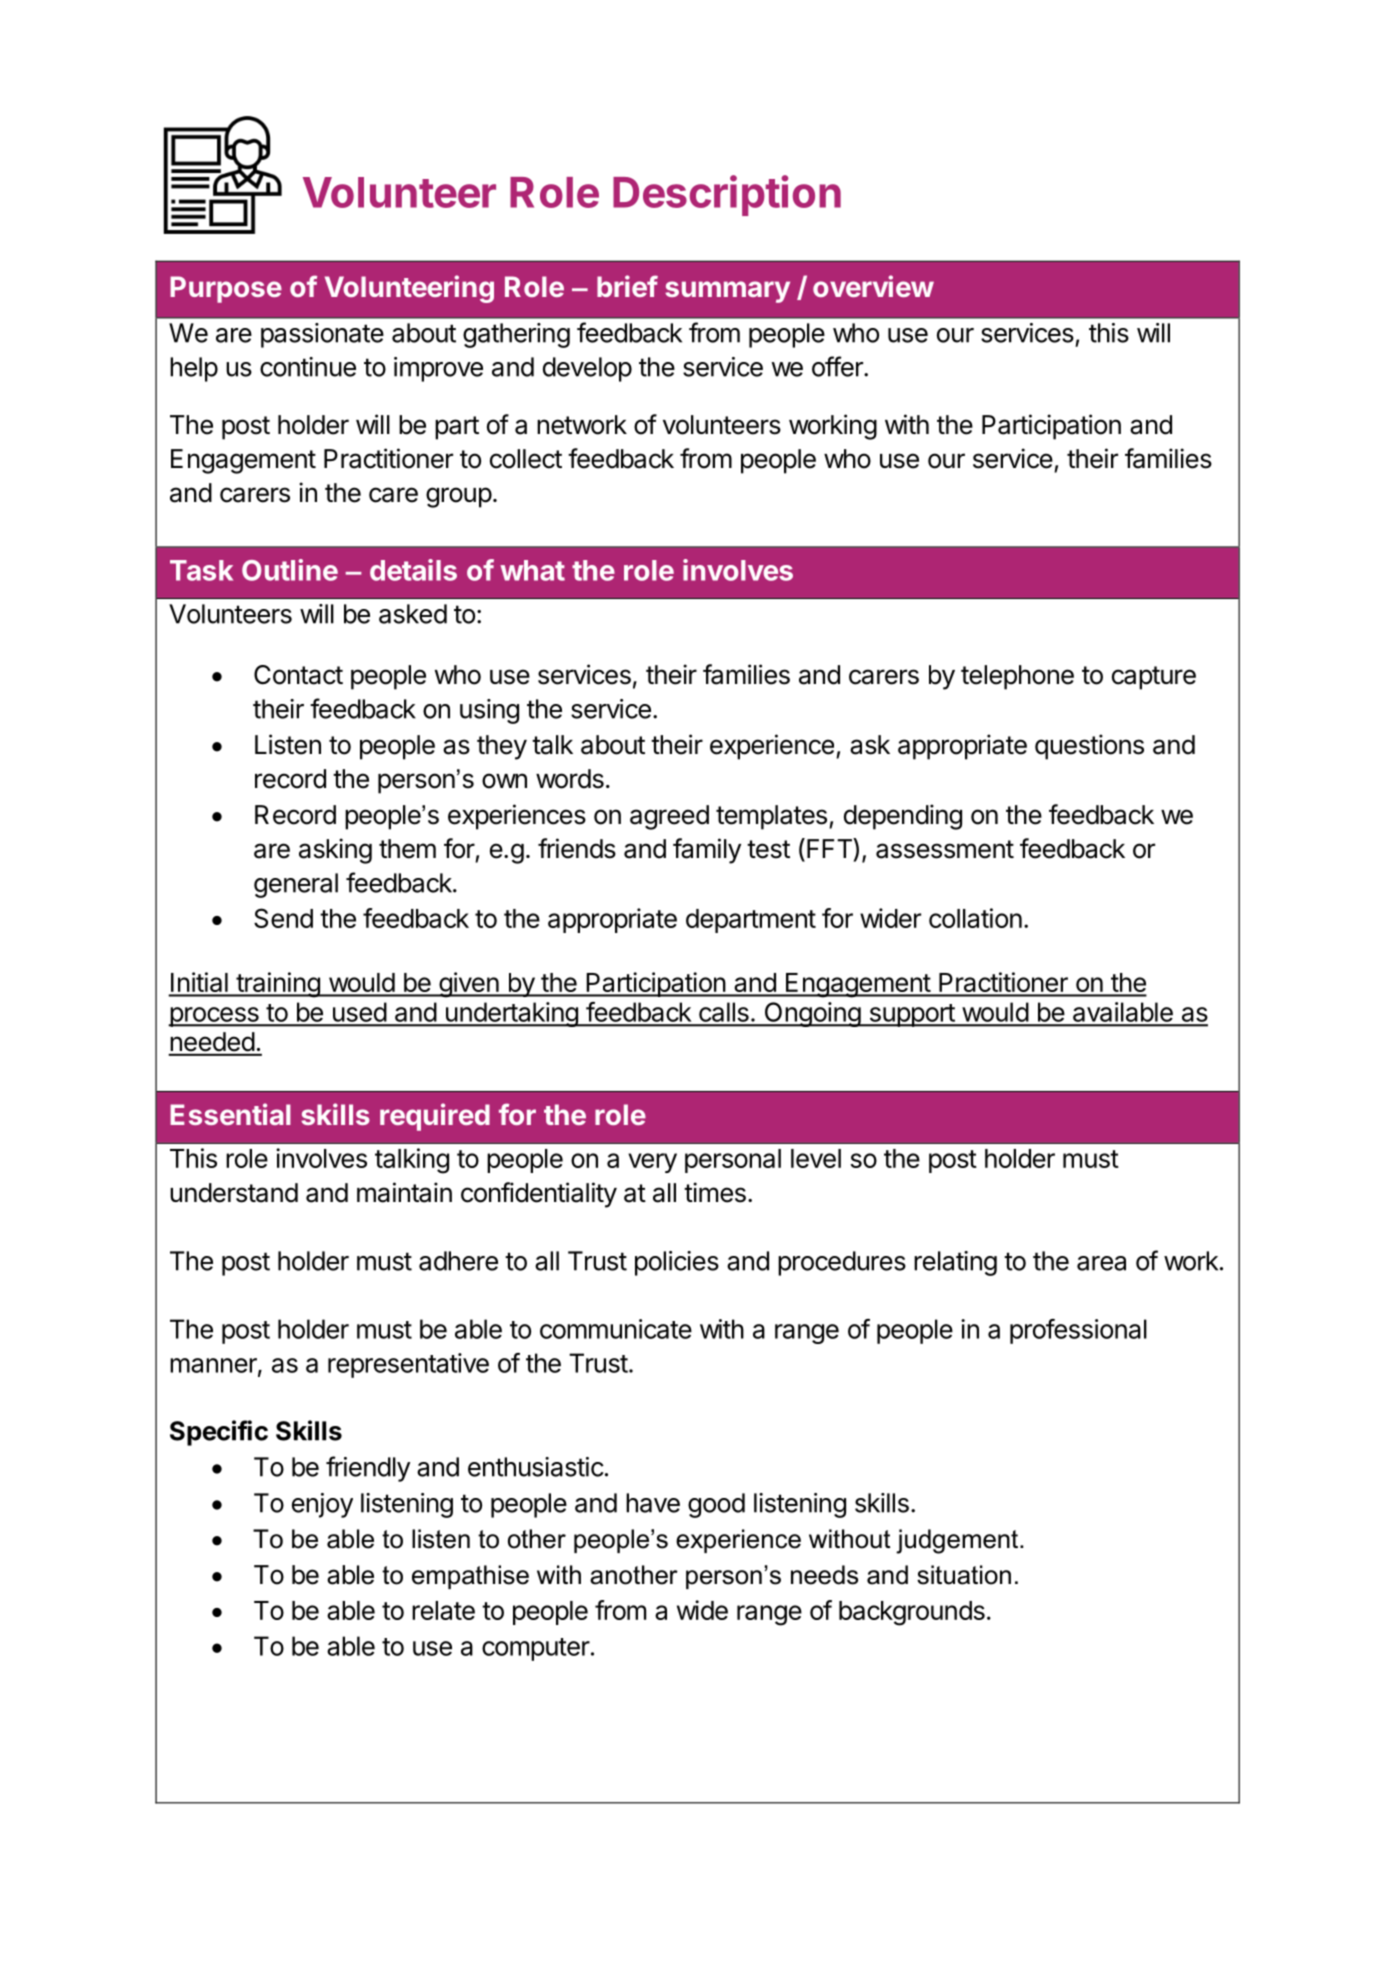 Image resolution: width=1395 pixels, height=1973 pixels. What do you see at coordinates (230, 1114) in the screenshot?
I see `Essential` at bounding box center [230, 1114].
